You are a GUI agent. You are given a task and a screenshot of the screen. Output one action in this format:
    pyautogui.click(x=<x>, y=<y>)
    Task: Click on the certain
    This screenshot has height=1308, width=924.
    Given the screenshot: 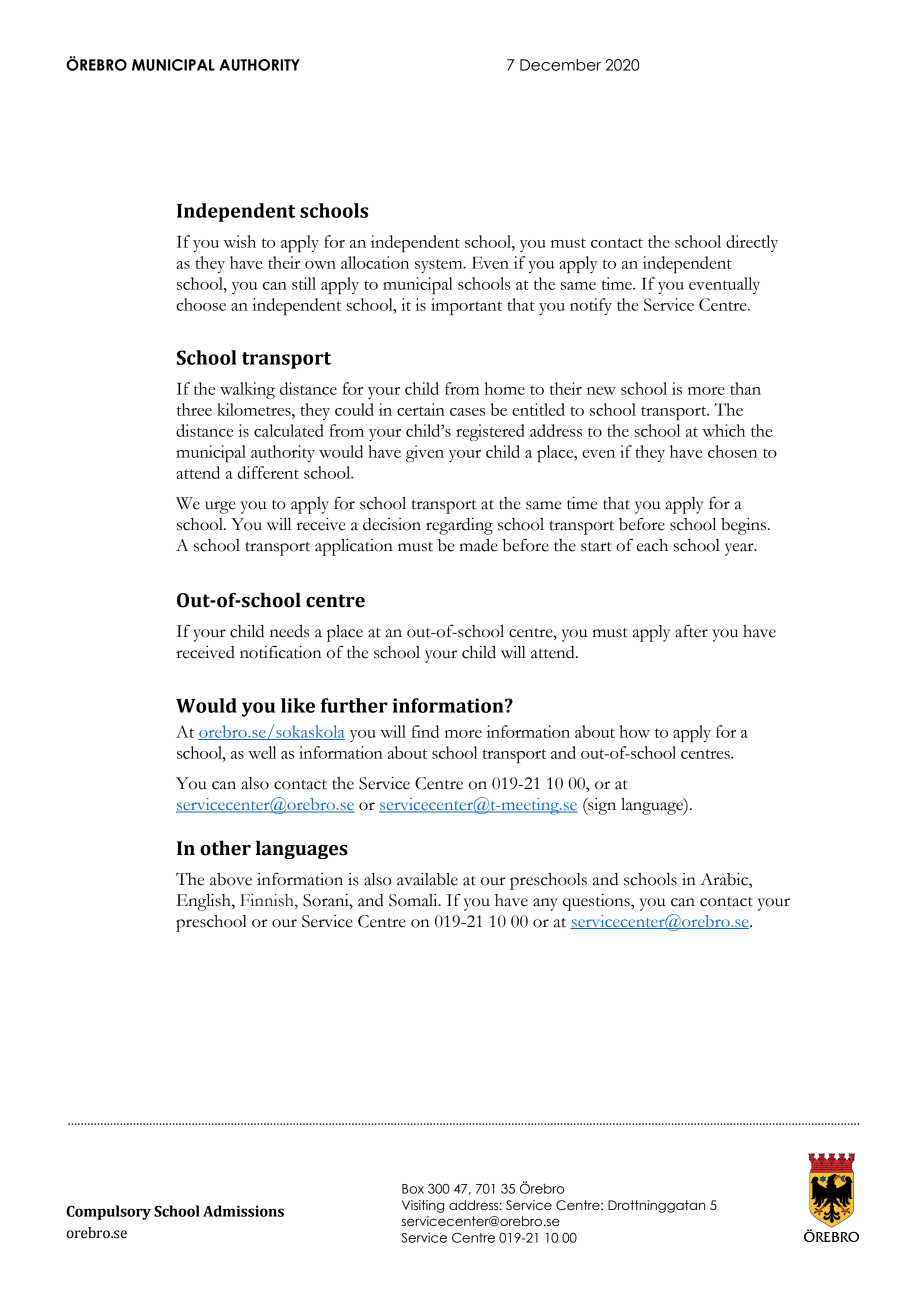 What is the action you would take?
    pyautogui.click(x=421, y=409)
